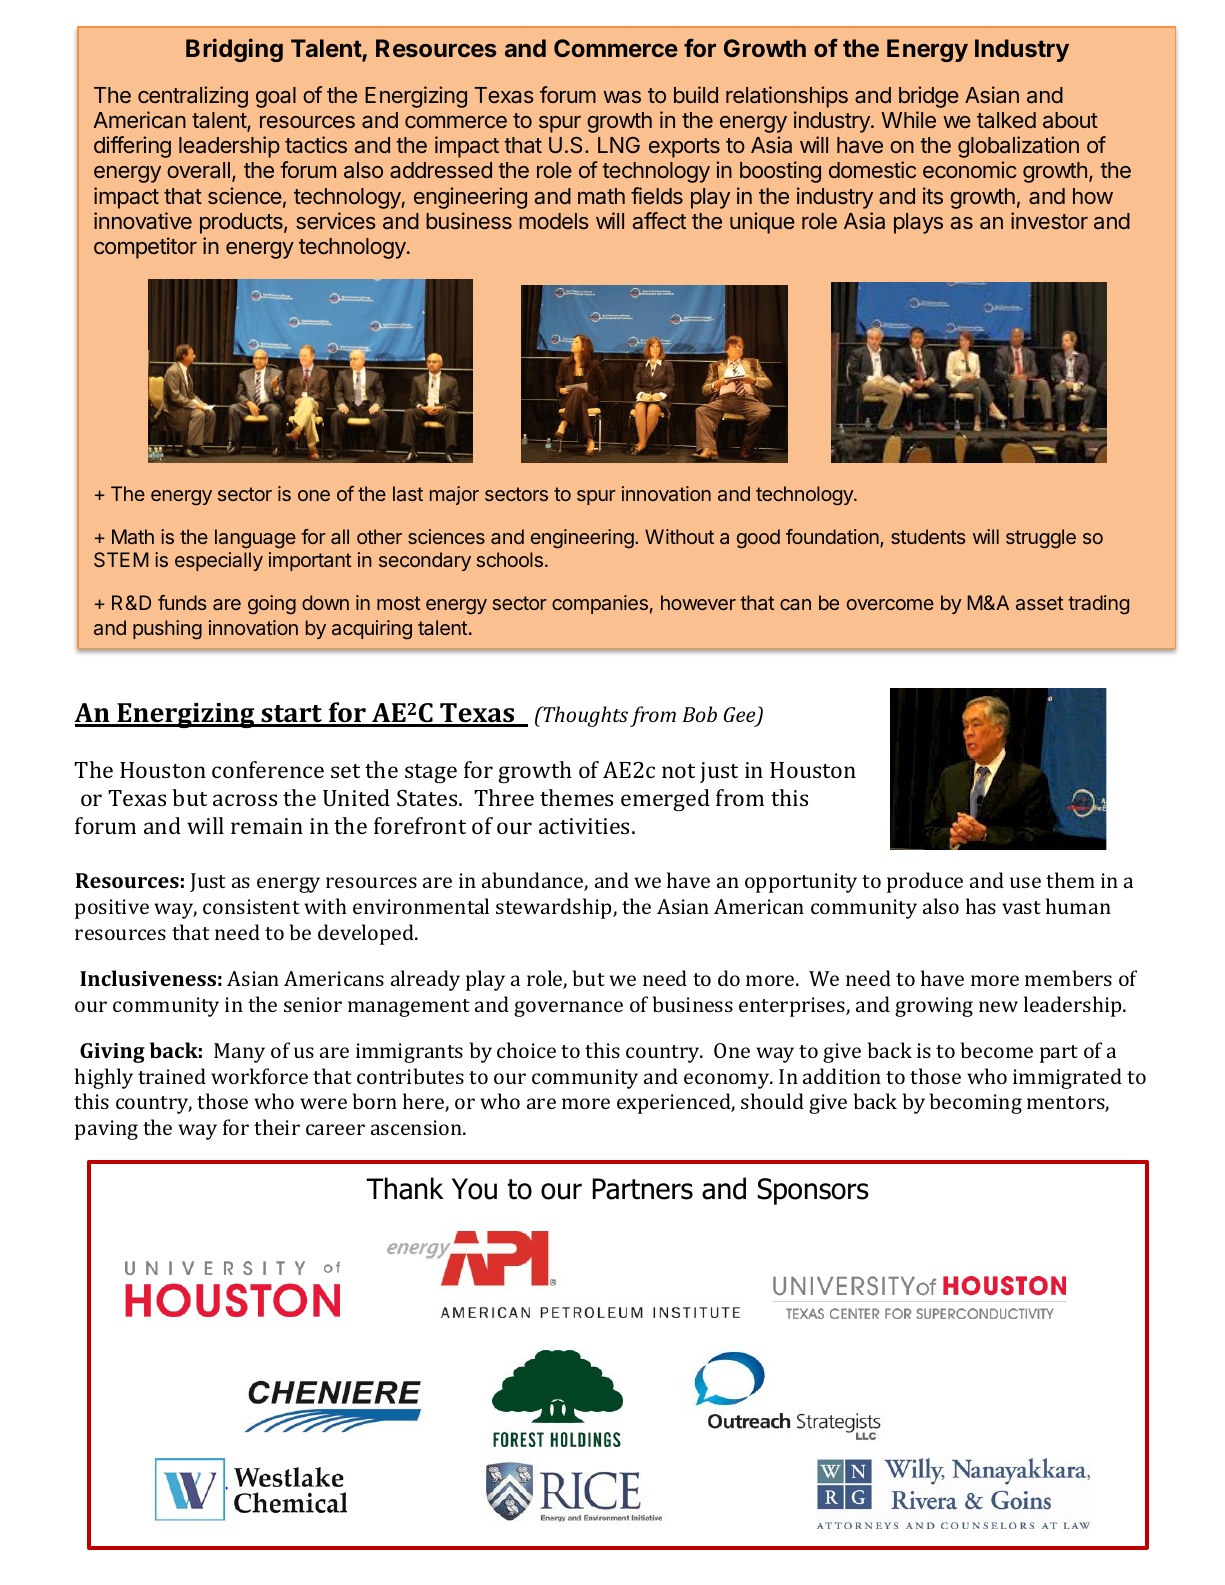 Image resolution: width=1225 pixels, height=1585 pixels. What do you see at coordinates (929, 97) in the image?
I see `bridge` at bounding box center [929, 97].
